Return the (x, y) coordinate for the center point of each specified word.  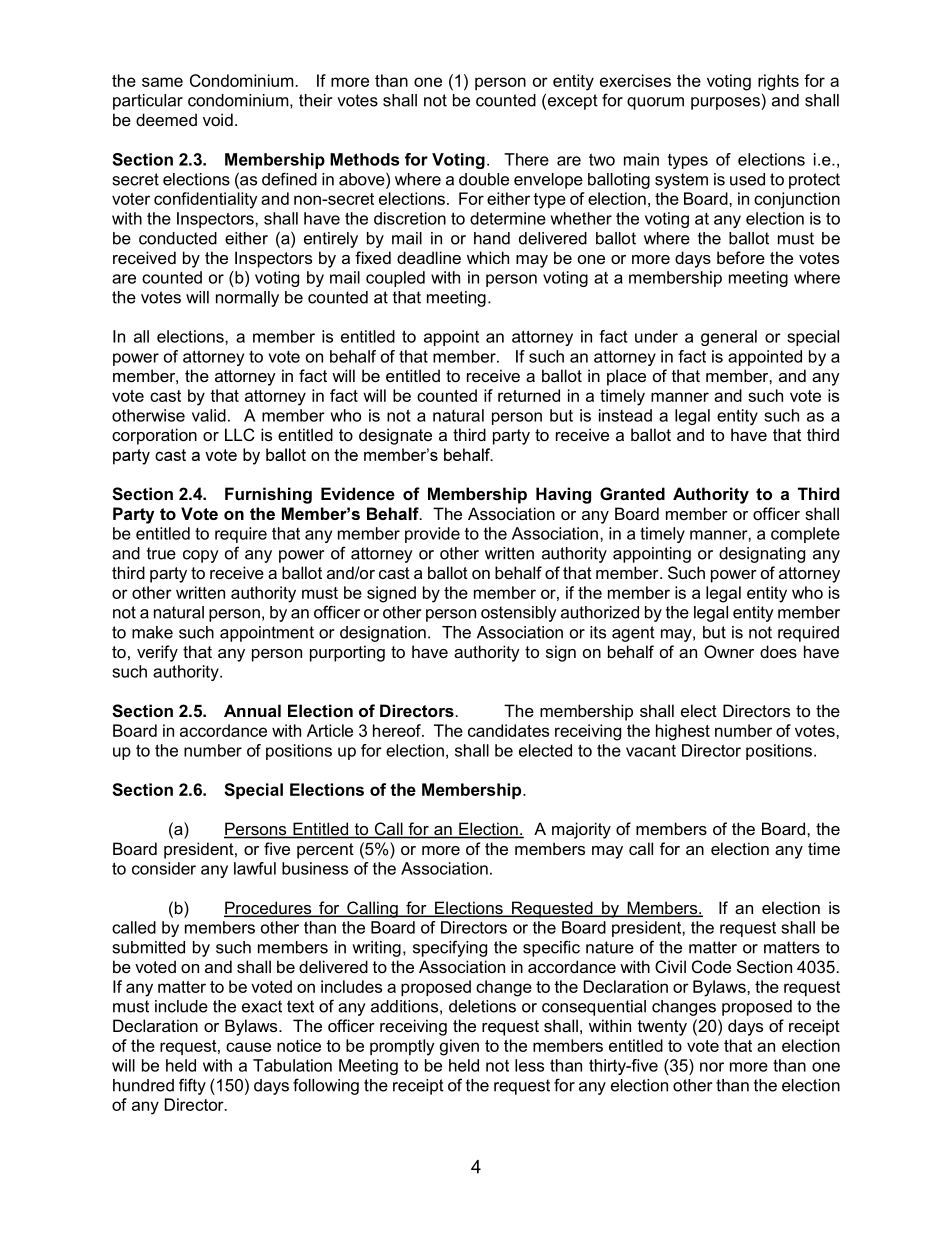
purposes (725, 103)
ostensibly (519, 614)
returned (529, 395)
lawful (255, 868)
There (526, 159)
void (218, 119)
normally (247, 299)
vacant (651, 751)
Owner (729, 651)
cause (248, 1047)
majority (581, 830)
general (729, 338)
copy (201, 556)
